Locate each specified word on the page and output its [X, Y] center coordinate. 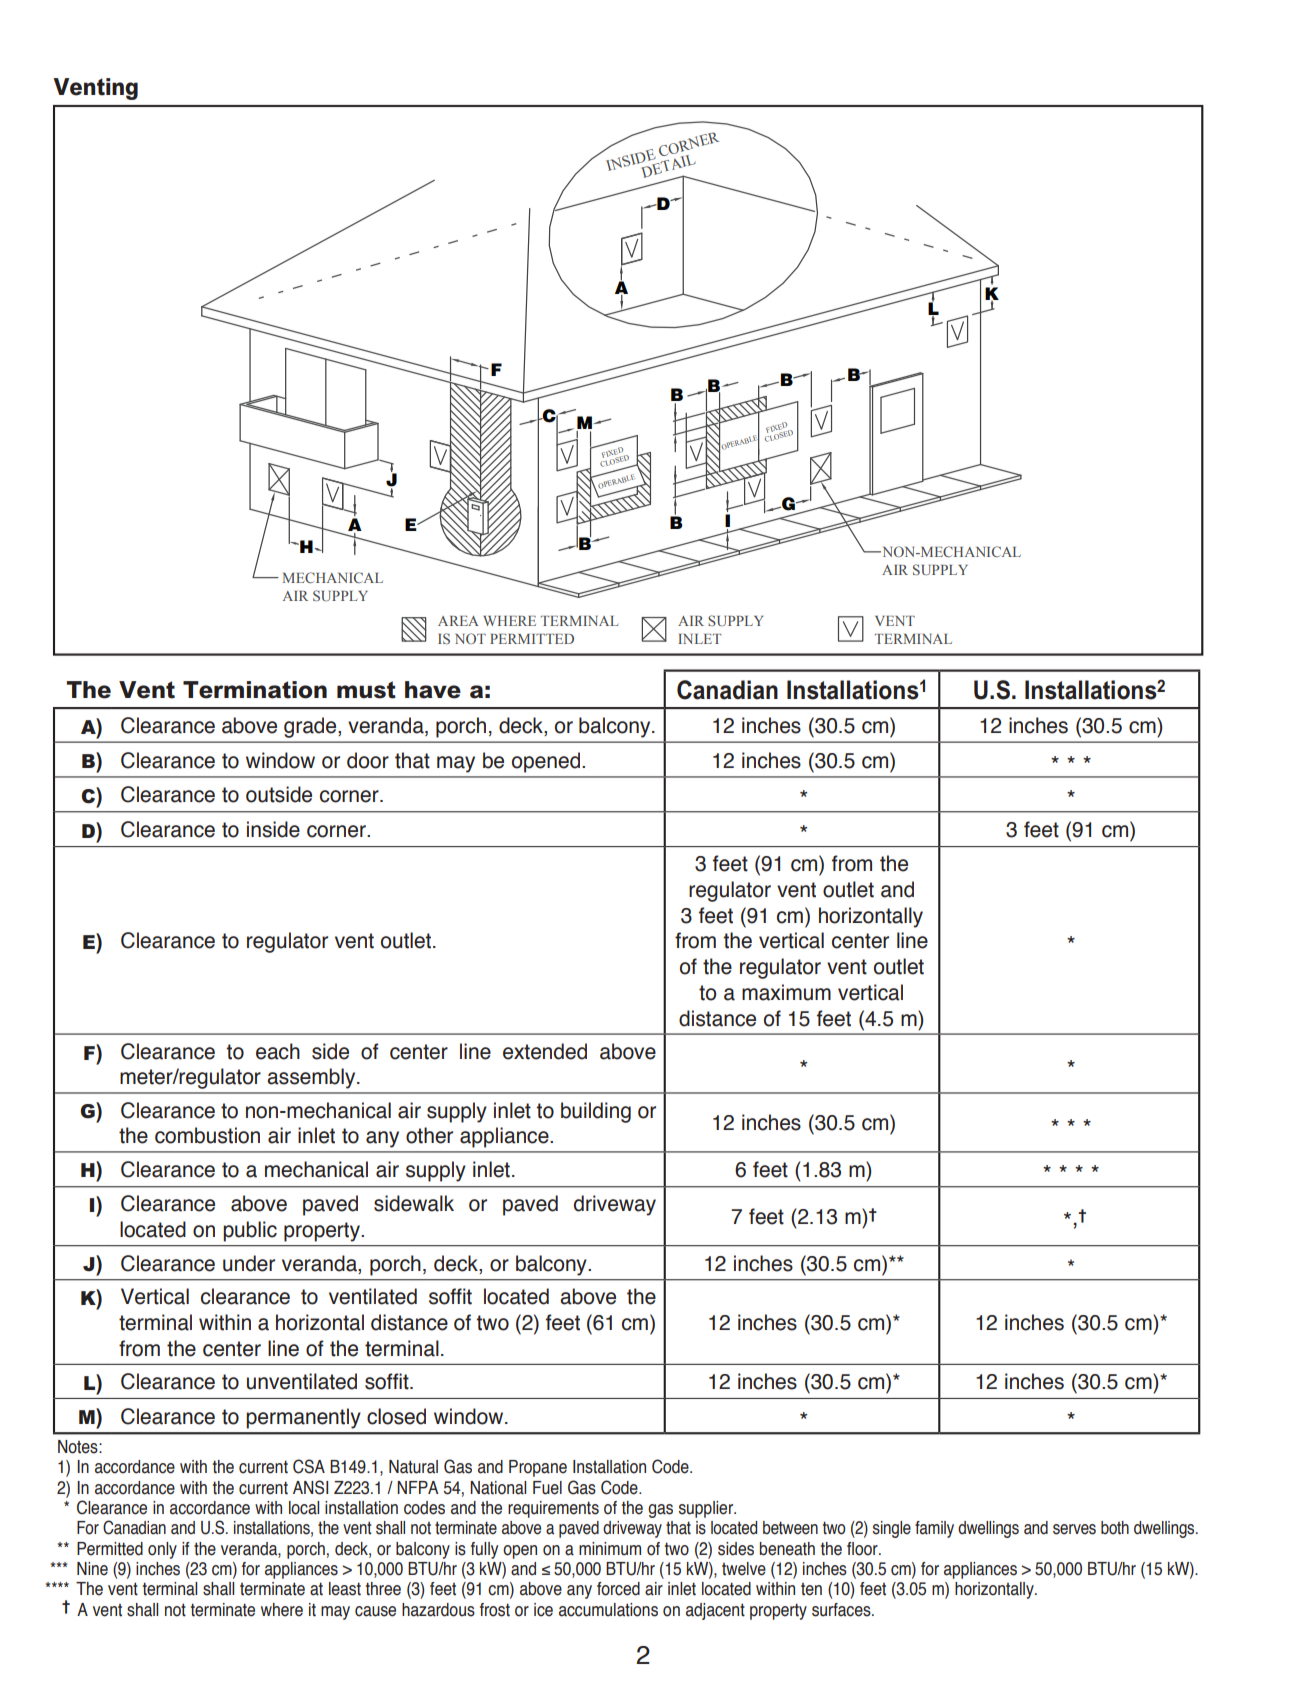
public [250, 1231]
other [429, 1135]
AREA [458, 621]
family [934, 1529]
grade [311, 727]
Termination [255, 690]
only [162, 1550]
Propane [538, 1468]
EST [581, 1364]
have [433, 690]
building [596, 1112]
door [368, 760]
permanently [303, 1418]
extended [545, 1051]
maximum [786, 992]
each [278, 1051]
